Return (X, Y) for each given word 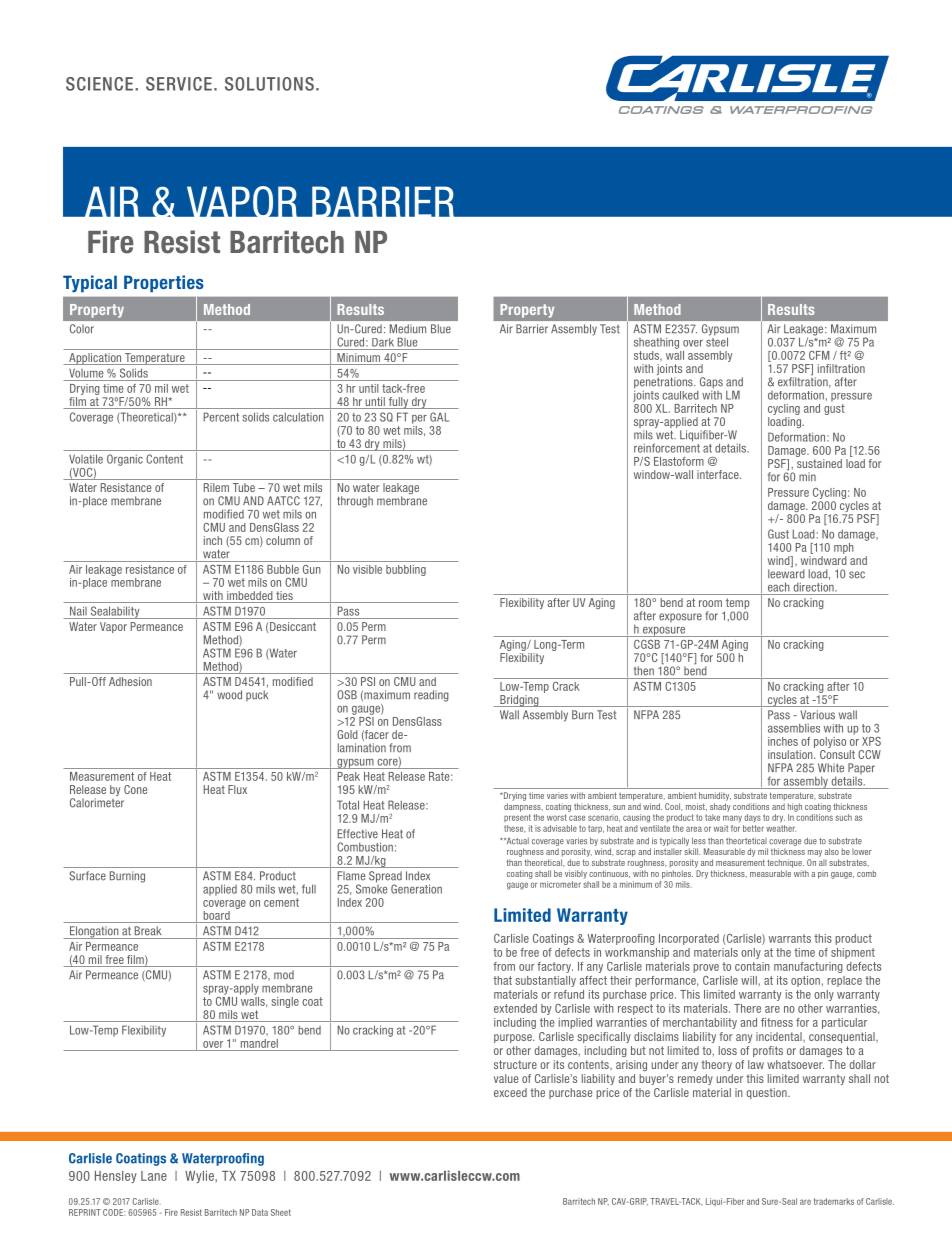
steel (717, 341)
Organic (125, 460)
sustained (819, 463)
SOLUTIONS (269, 84)
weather (781, 828)
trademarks (834, 1201)
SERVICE (179, 84)
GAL (439, 417)
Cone (135, 789)
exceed (510, 1092)
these (514, 829)
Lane (154, 1176)
